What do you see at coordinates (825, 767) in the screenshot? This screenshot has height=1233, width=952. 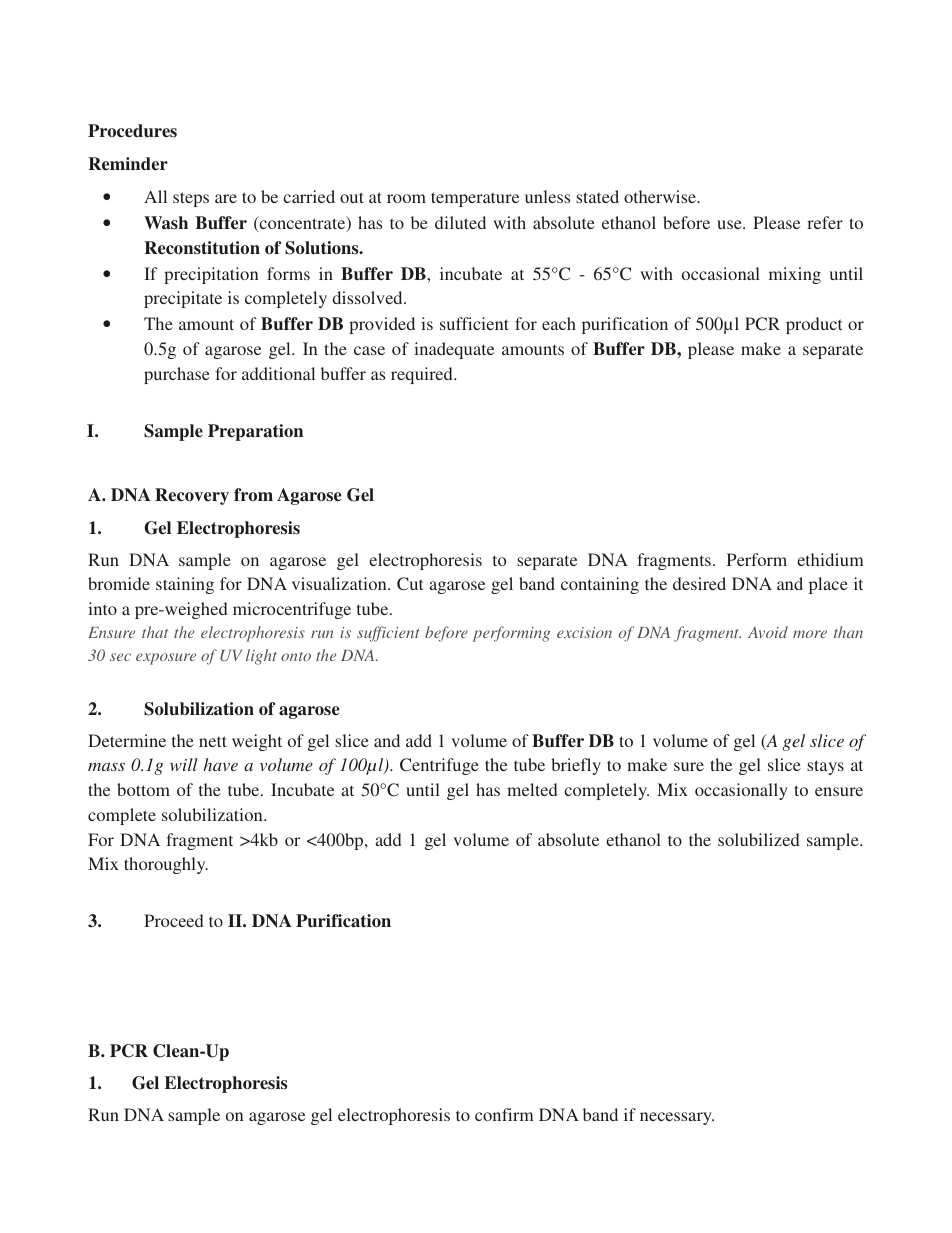 I see `stays` at bounding box center [825, 767].
